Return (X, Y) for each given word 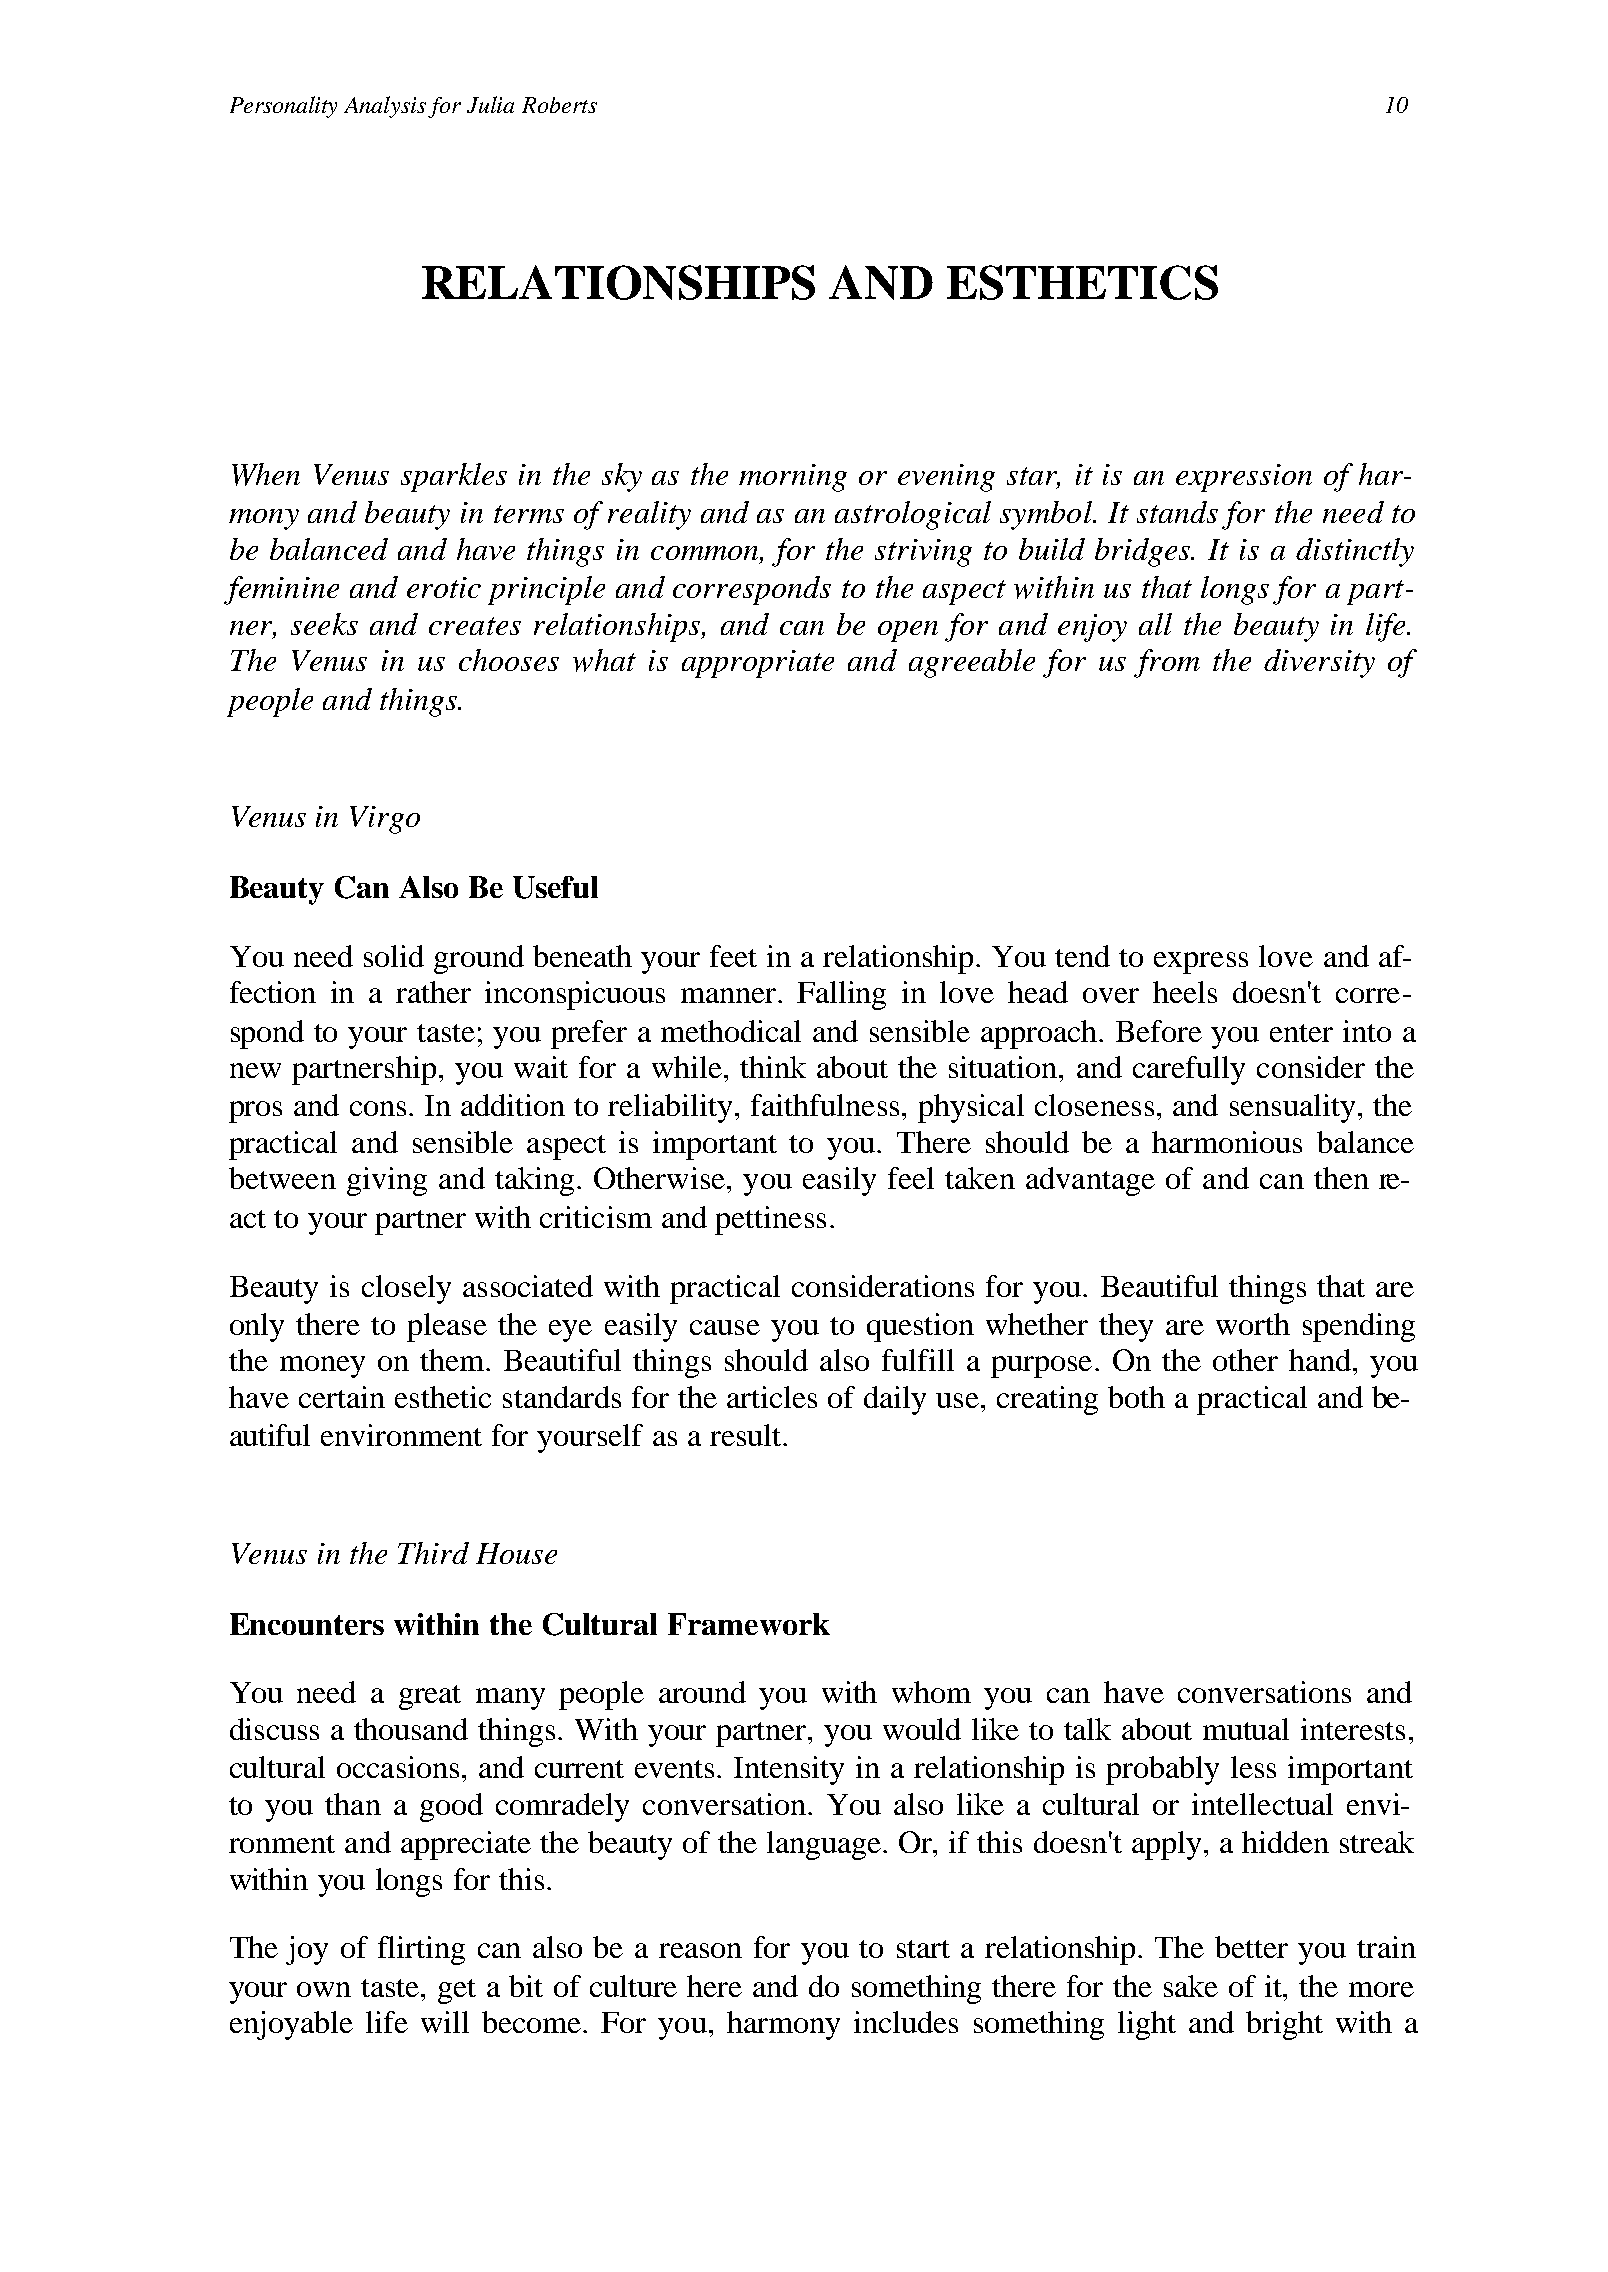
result (747, 1435)
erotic (444, 587)
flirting (421, 1950)
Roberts (559, 105)
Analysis (386, 107)
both (1136, 1397)
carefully (1189, 1070)
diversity (1319, 663)
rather (433, 992)
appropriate (758, 664)
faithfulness (825, 1105)
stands (1177, 512)
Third (433, 1553)
